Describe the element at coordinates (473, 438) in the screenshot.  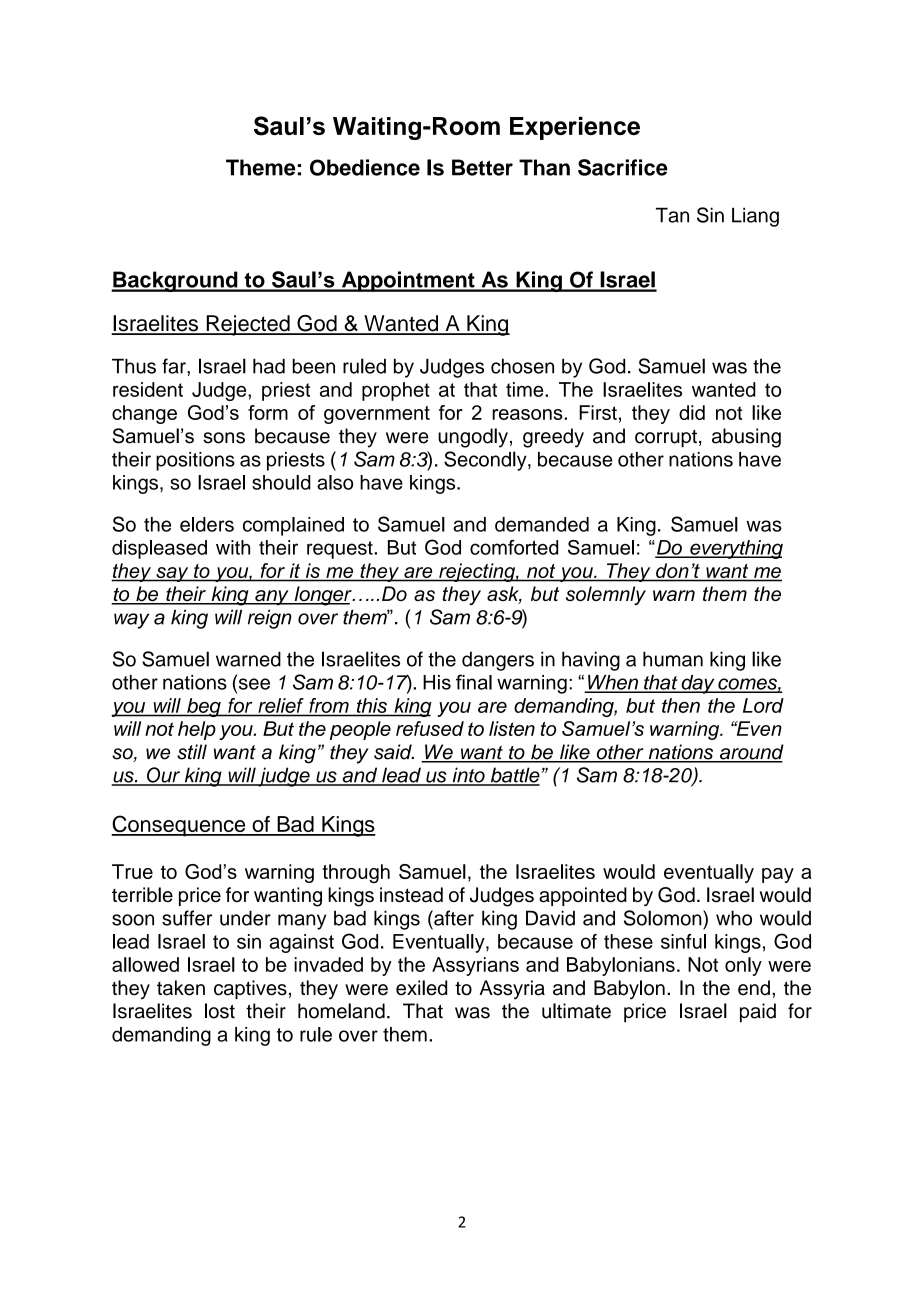
I see `ungodly` at that location.
